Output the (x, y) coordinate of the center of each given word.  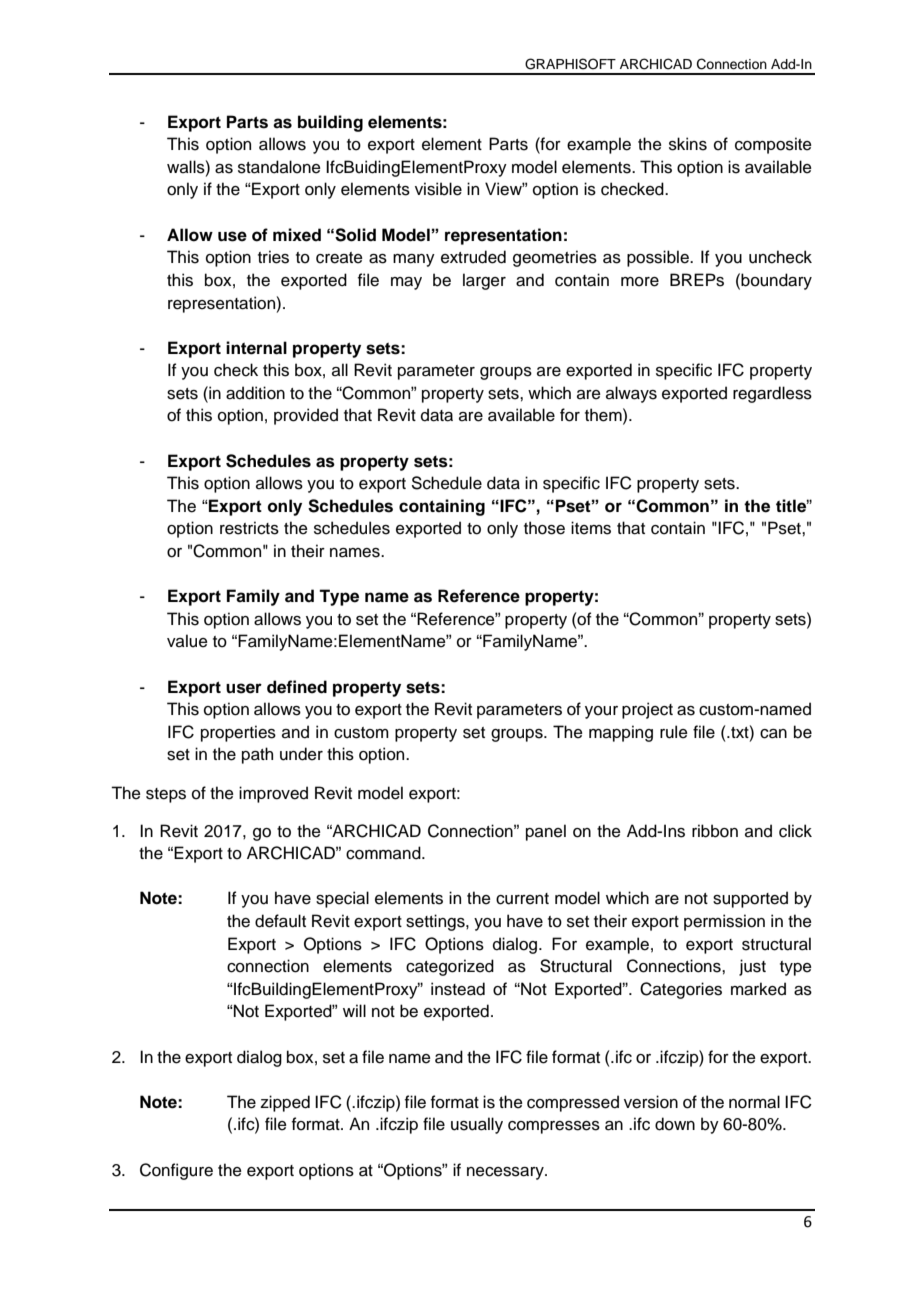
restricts (249, 528)
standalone (279, 167)
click (795, 831)
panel (546, 832)
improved (273, 794)
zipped (285, 1103)
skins (688, 144)
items (591, 528)
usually (477, 1125)
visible (438, 189)
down (675, 1124)
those (544, 528)
